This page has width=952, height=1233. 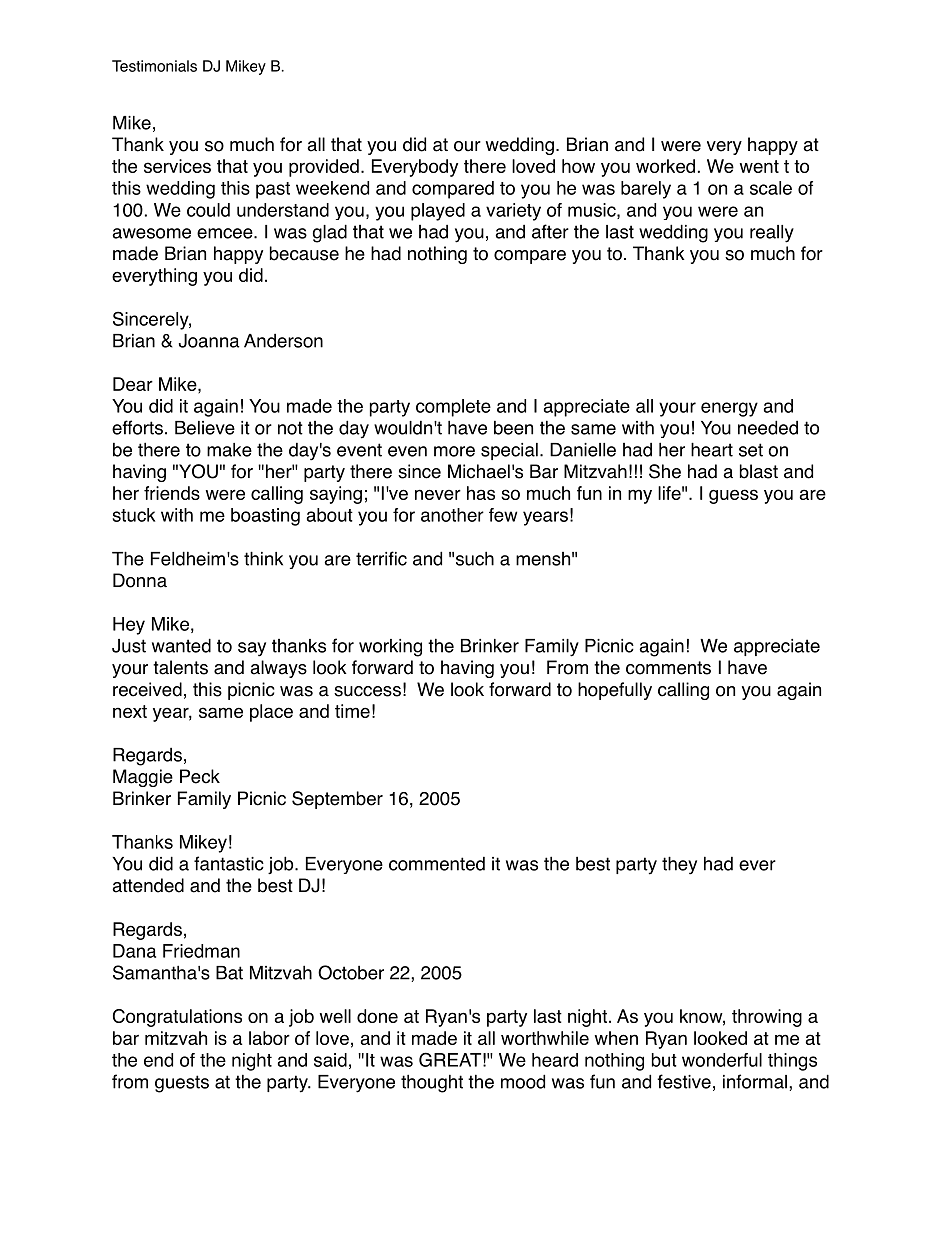 I want to click on how, so click(x=578, y=166).
